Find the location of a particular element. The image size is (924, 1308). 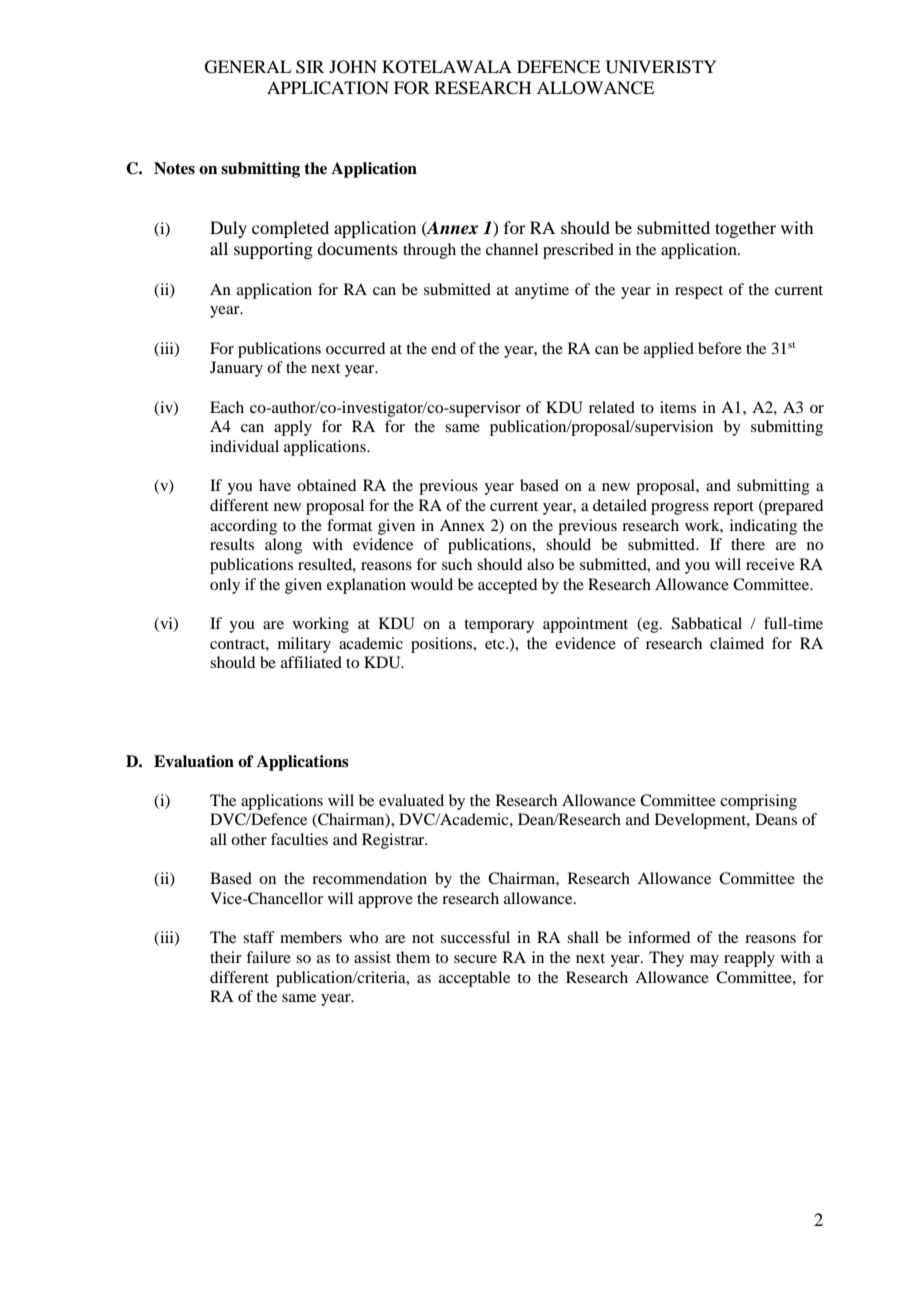

GENERAL is located at coordinates (248, 67).
